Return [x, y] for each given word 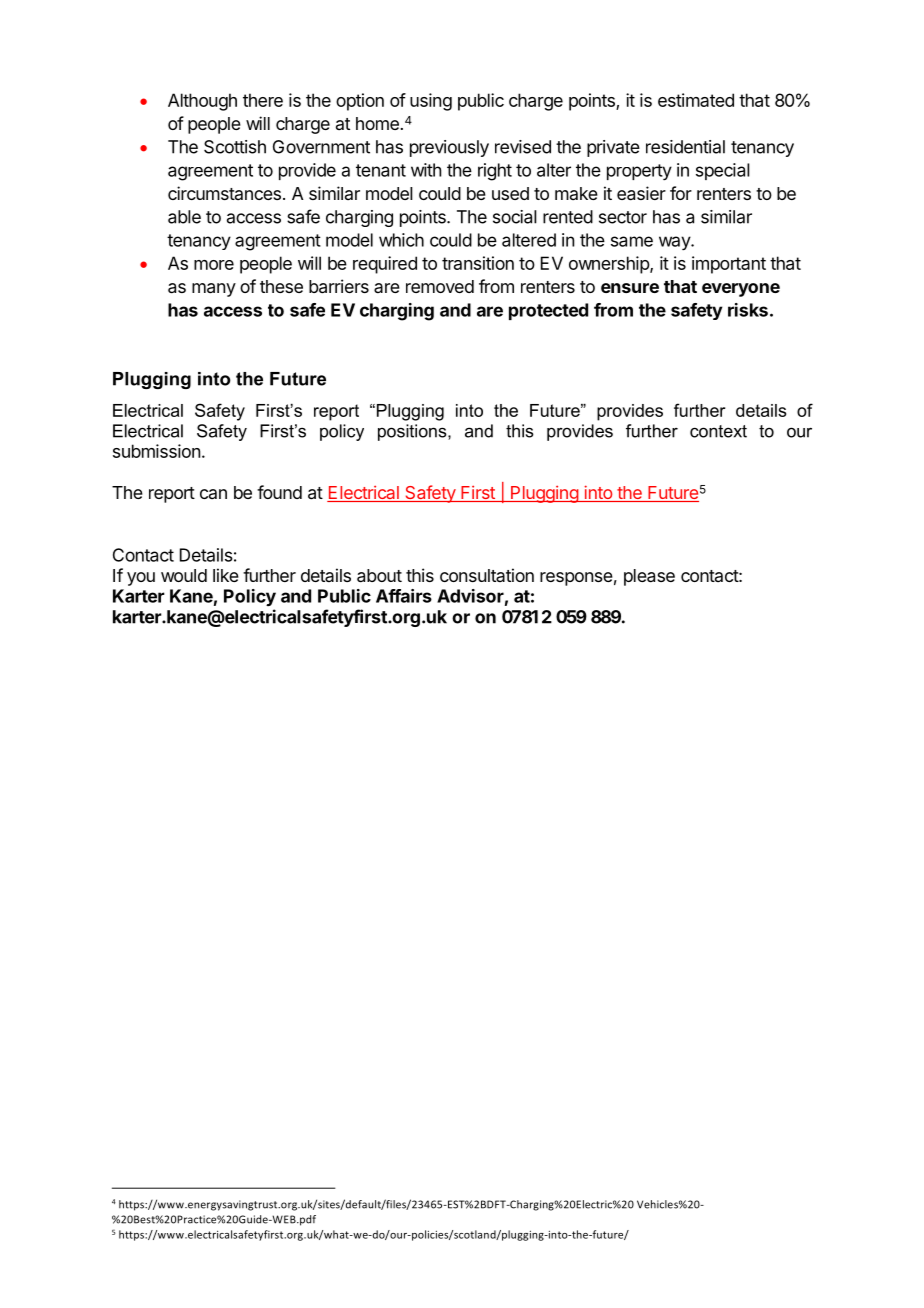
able [184, 217]
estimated [696, 100]
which [401, 240]
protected [548, 311]
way [675, 243]
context [718, 431]
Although [202, 102]
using [431, 102]
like [226, 575]
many [214, 290]
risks [748, 310]
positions [413, 432]
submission [156, 451]
